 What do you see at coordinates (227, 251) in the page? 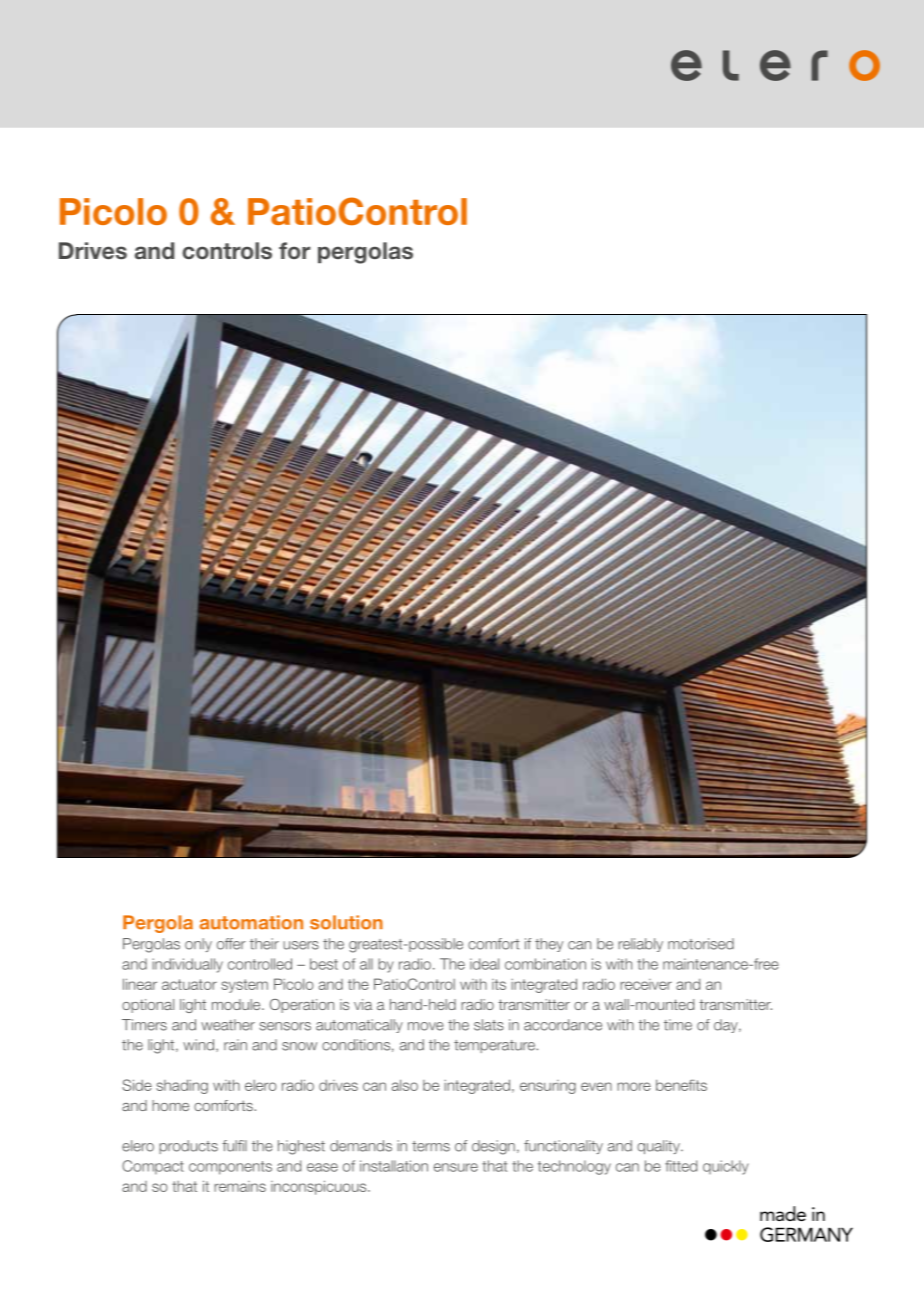
I see `controls` at bounding box center [227, 251].
